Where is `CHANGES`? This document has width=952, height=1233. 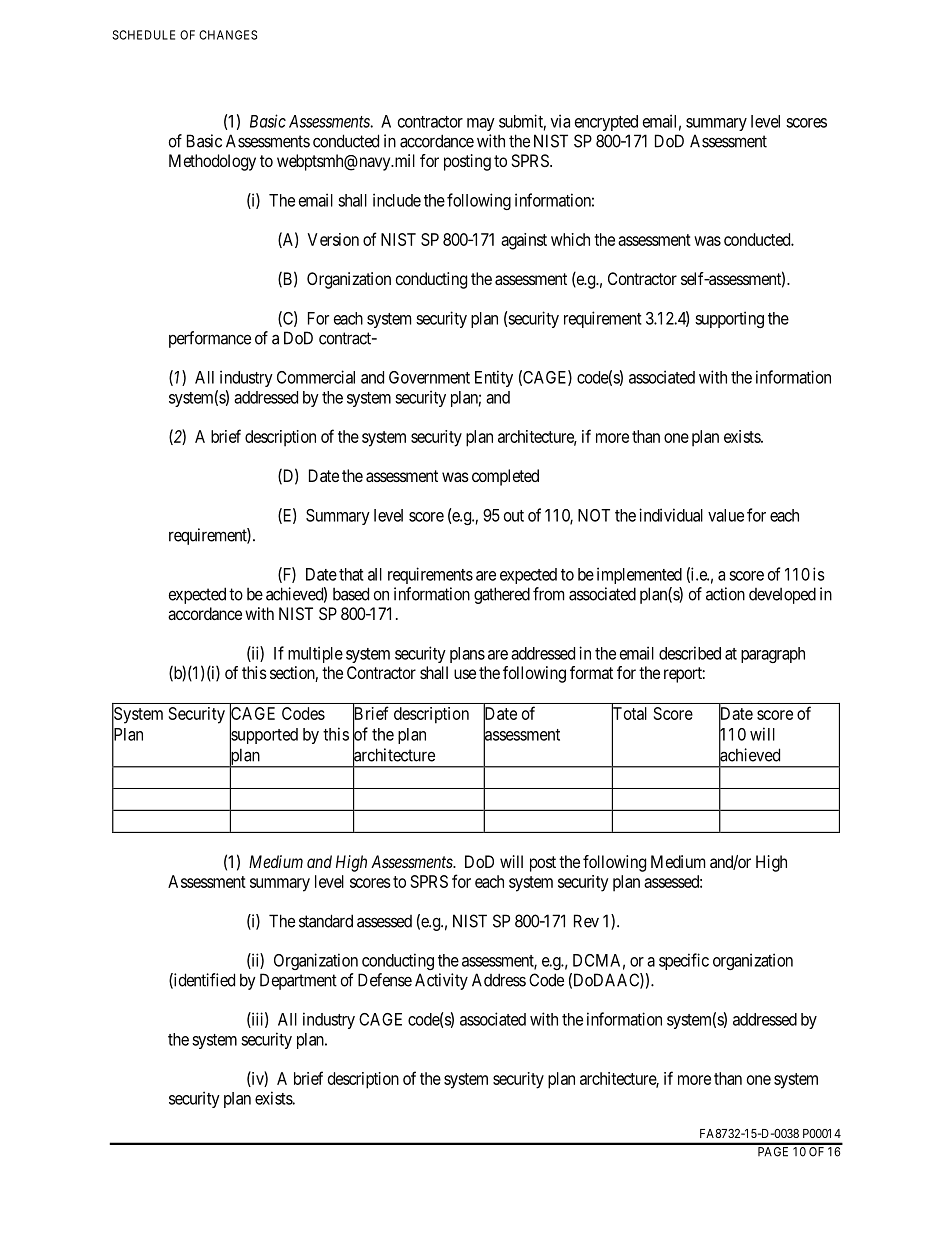 CHANGES is located at coordinates (228, 35).
